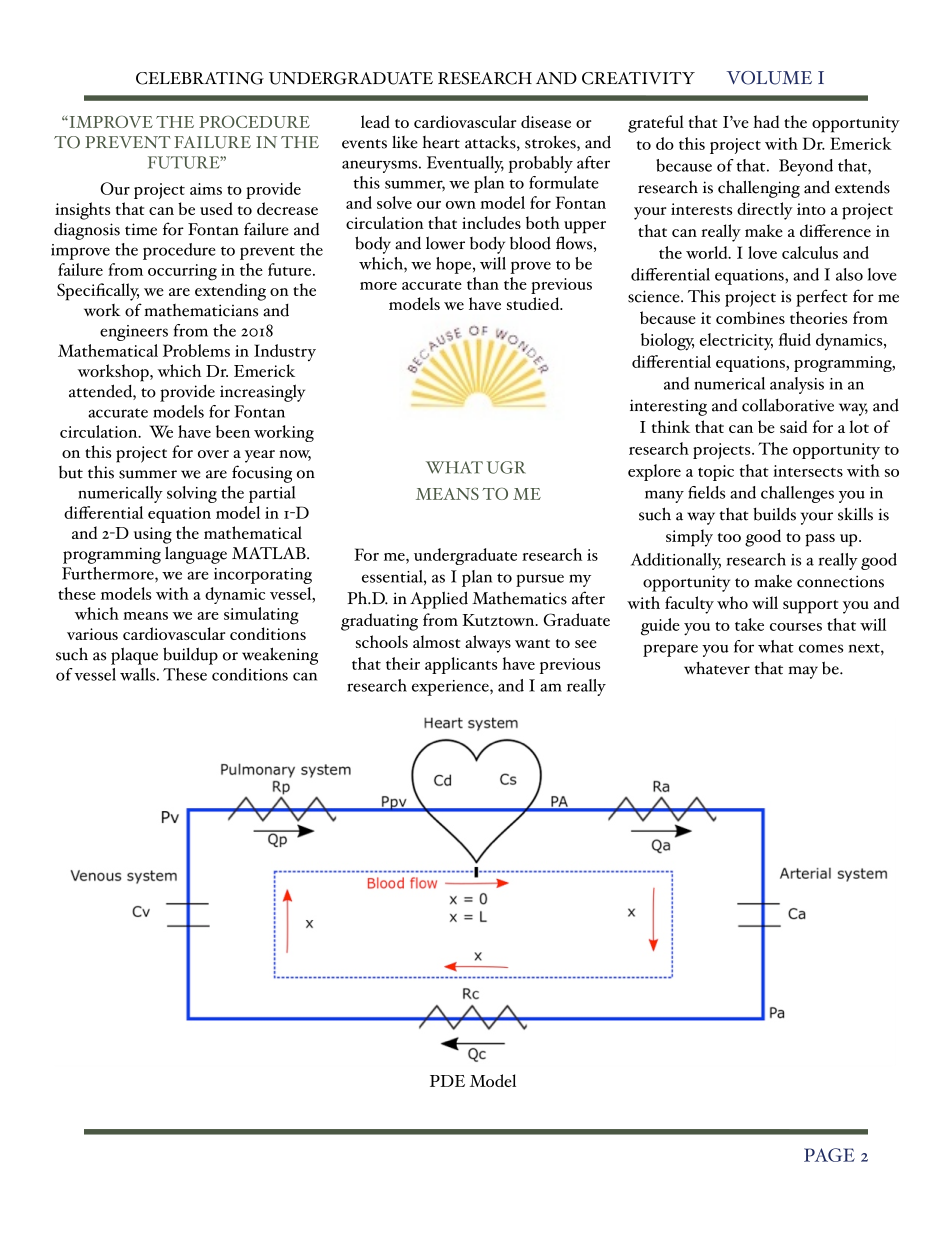 This page has height=1233, width=952. I want to click on Applied, so click(439, 600).
